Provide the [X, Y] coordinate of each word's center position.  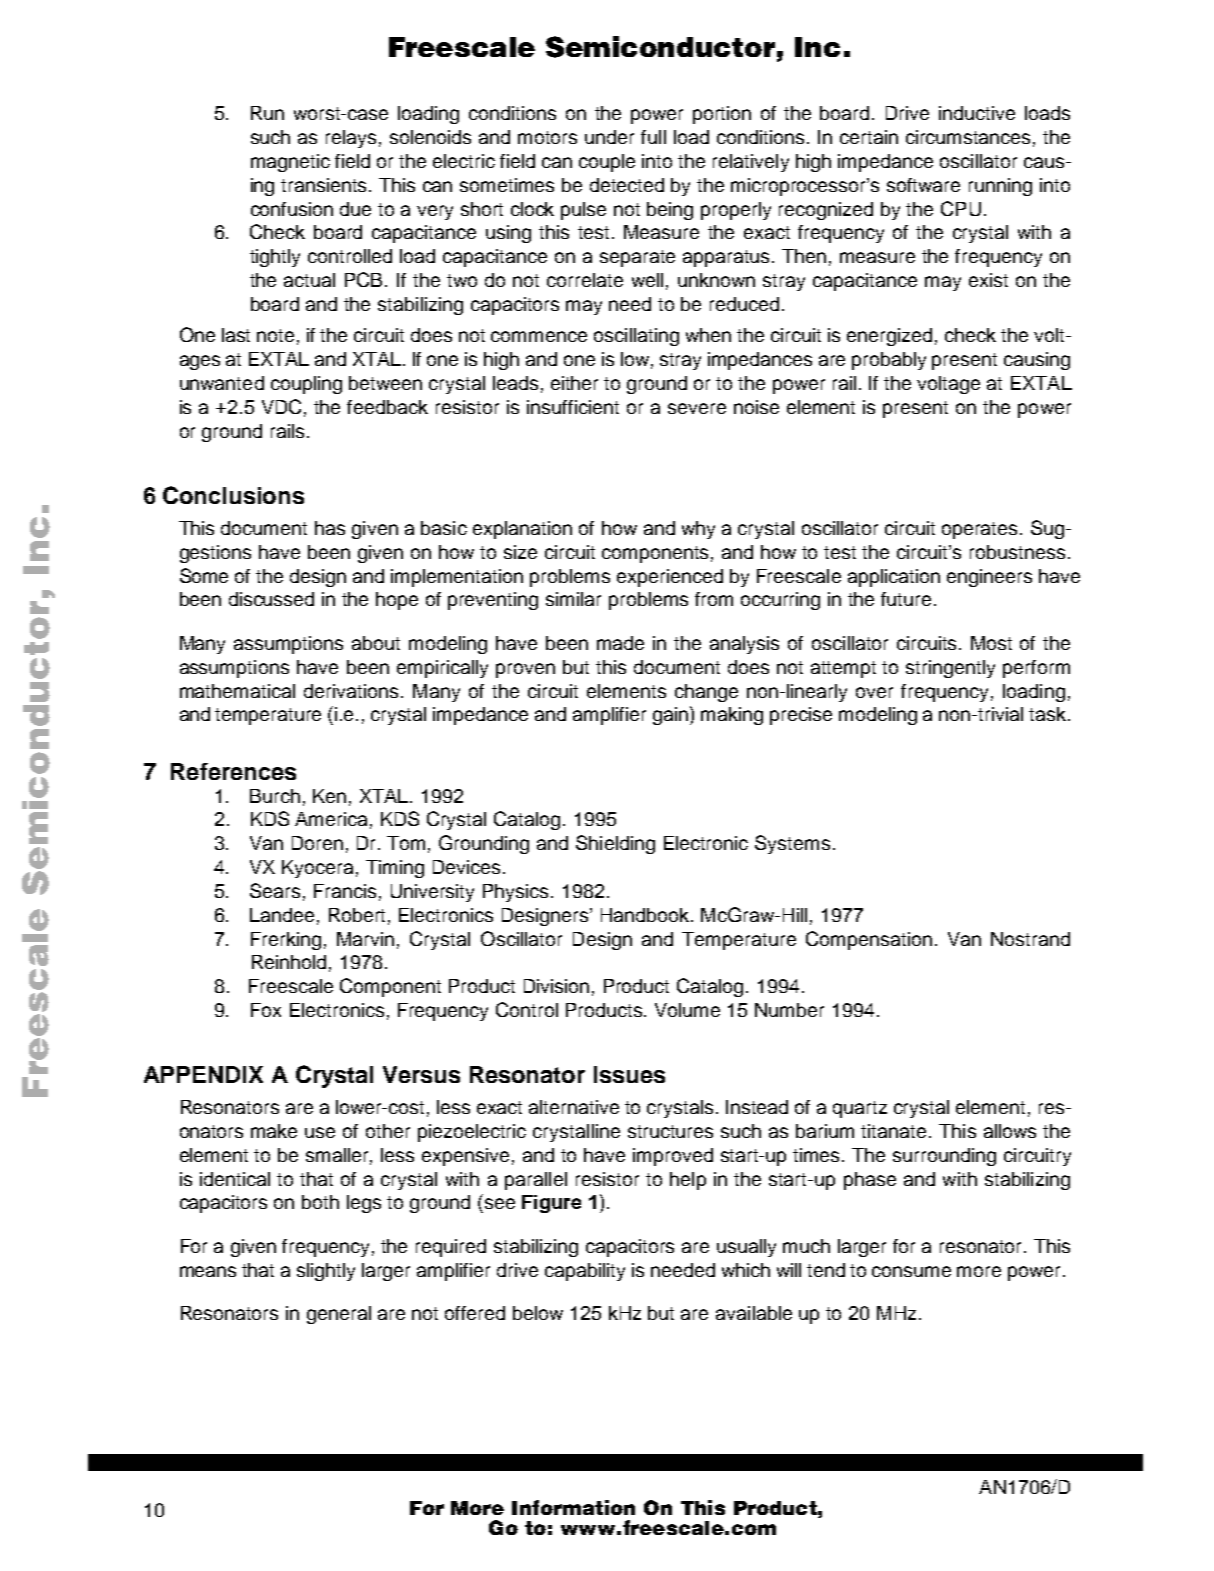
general [339, 1315]
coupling [306, 385]
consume [911, 1271]
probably [889, 361]
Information [573, 1507]
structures [670, 1131]
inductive [977, 113]
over [874, 692]
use [320, 1132]
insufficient [573, 407]
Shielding [615, 844]
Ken [329, 796]
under [609, 137]
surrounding [944, 1157]
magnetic [290, 163]
